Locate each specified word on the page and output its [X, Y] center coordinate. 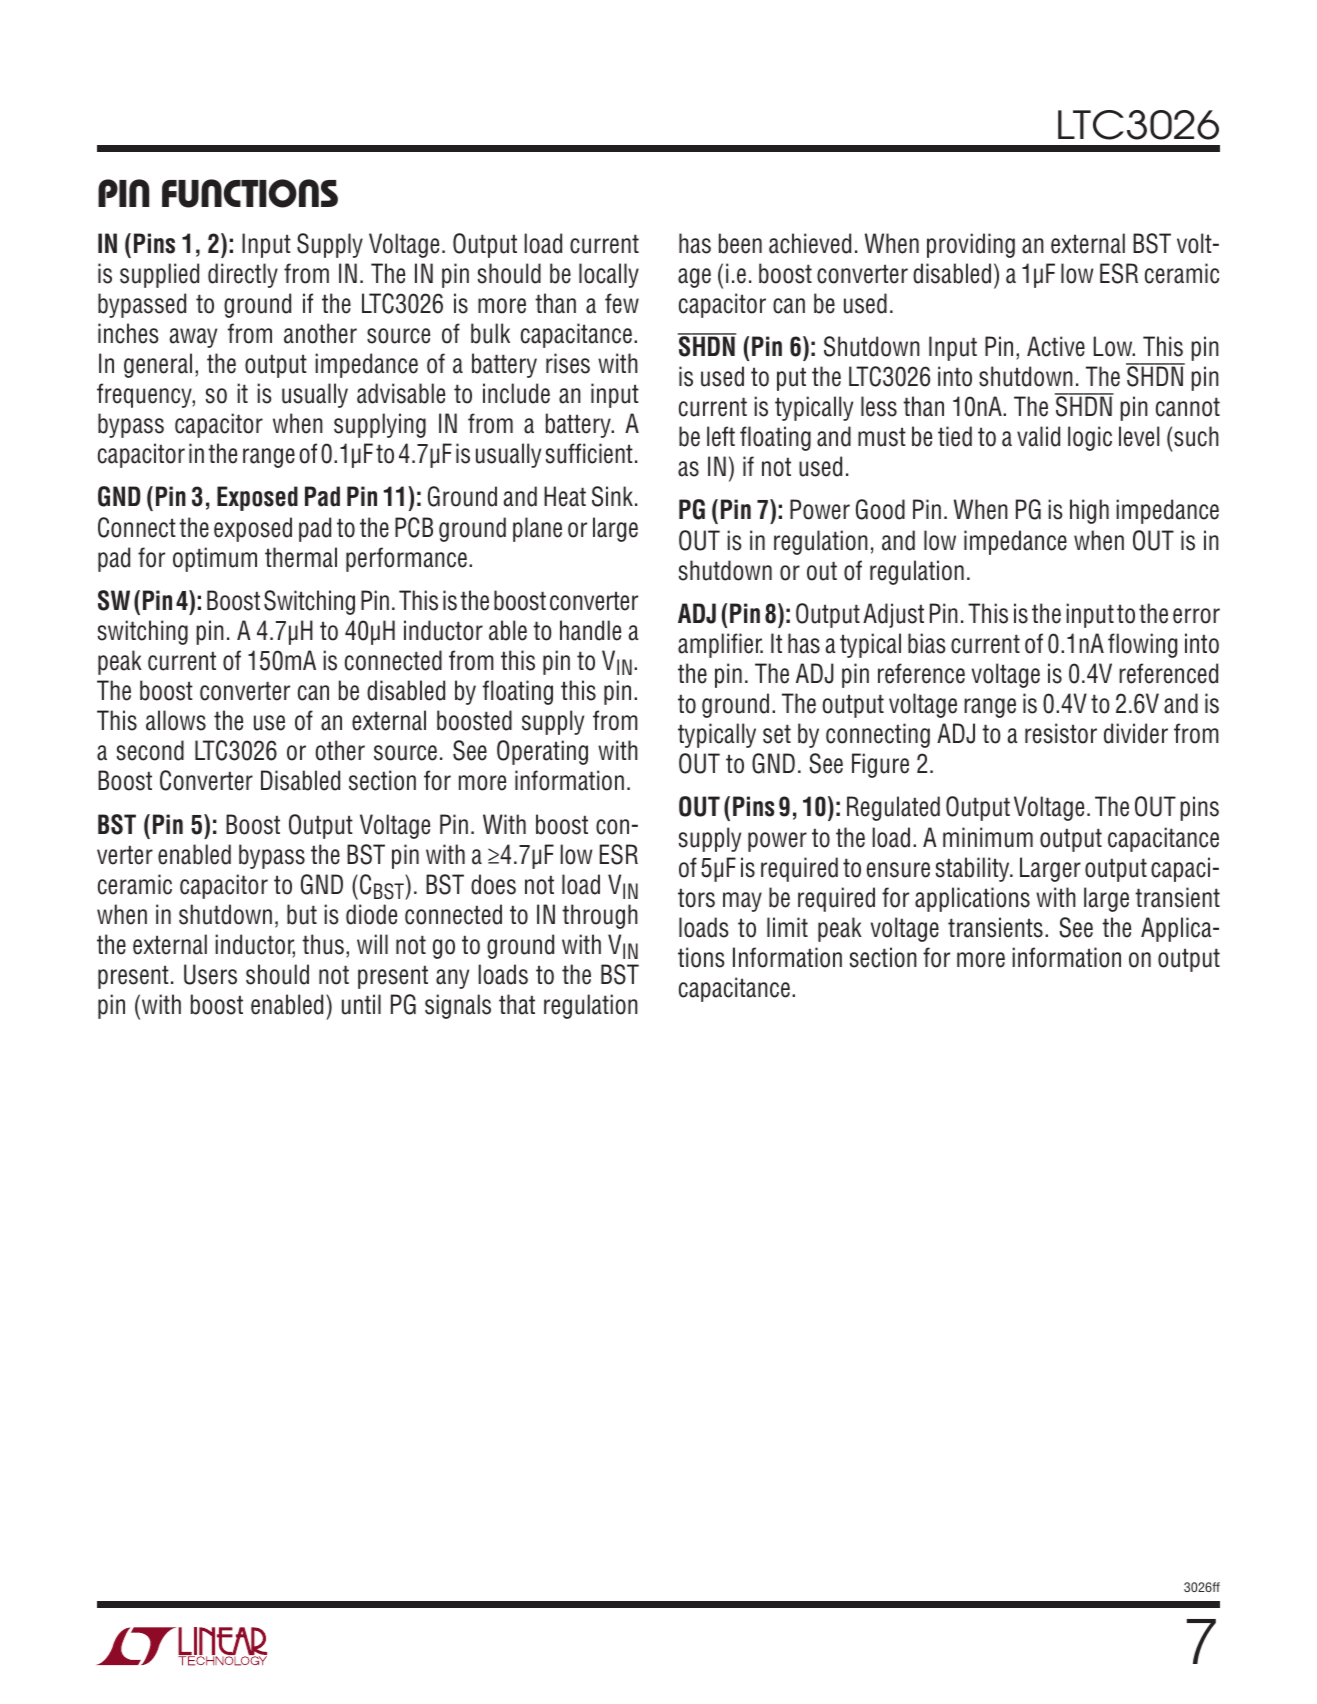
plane [537, 529]
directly [243, 275]
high [1089, 511]
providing [971, 245]
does [493, 884]
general [158, 365]
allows [176, 720]
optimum [215, 559]
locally [609, 275]
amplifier [720, 645]
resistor [1061, 733]
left [721, 436]
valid [1038, 436]
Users [210, 974]
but [302, 914]
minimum [988, 837]
